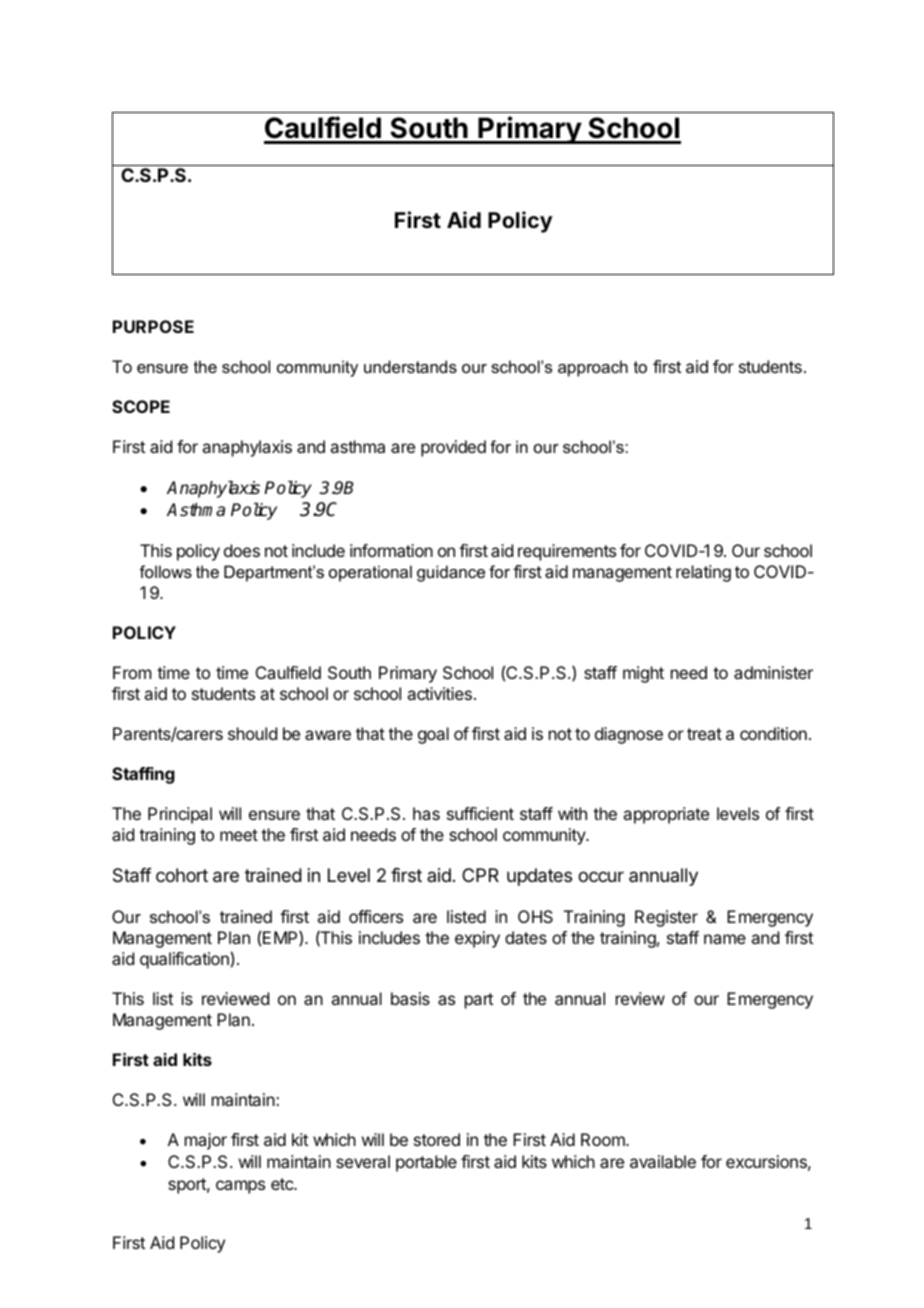 Image resolution: width=924 pixels, height=1308 pixels. Describe the element at coordinates (439, 693) in the screenshot. I see `activities` at that location.
